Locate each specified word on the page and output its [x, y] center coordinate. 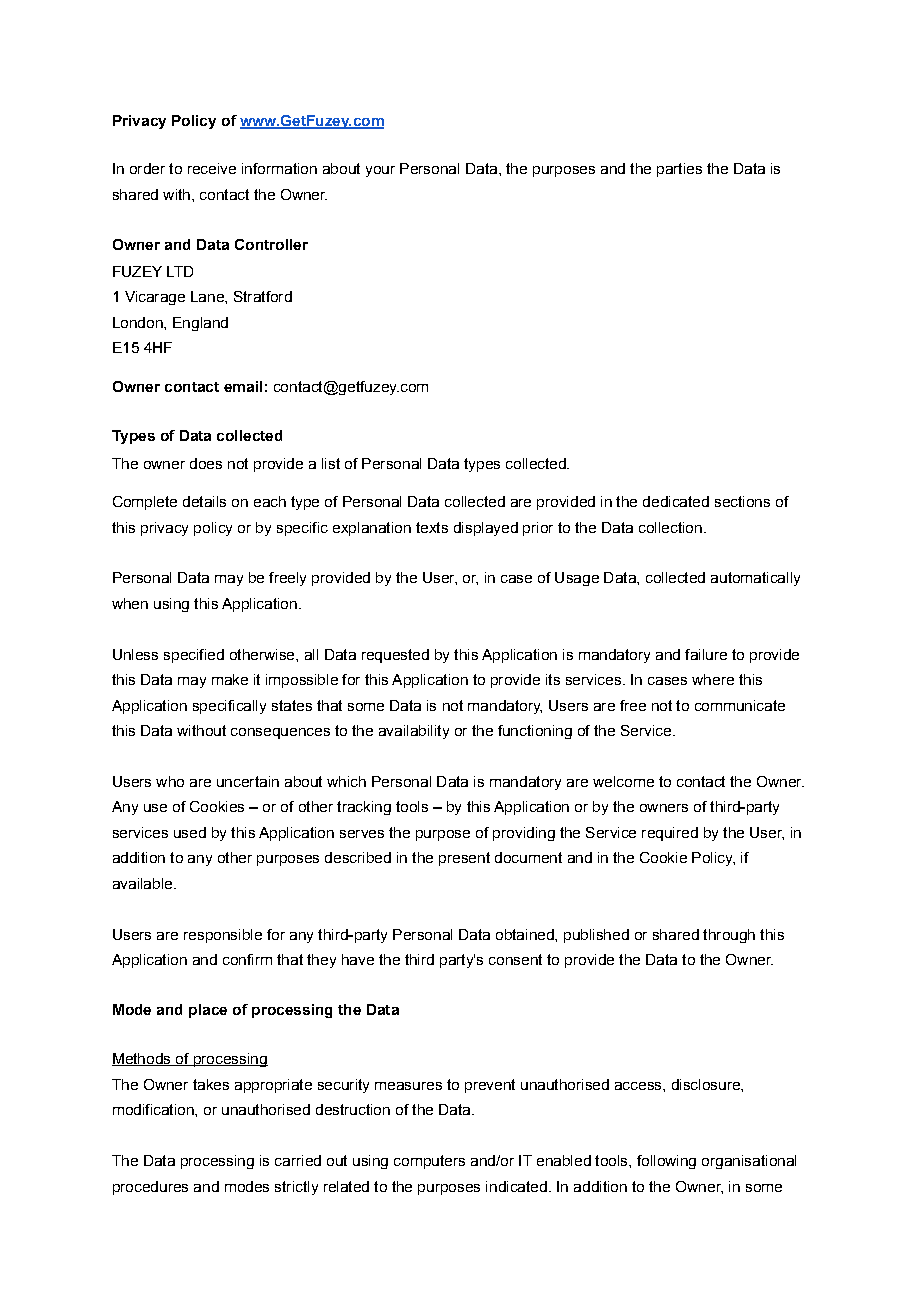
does [206, 463]
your [380, 171]
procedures [150, 1188]
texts [432, 527]
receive [212, 168]
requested [395, 656]
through [729, 936]
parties [679, 170]
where [713, 679]
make [230, 679]
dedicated [676, 501]
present [464, 859]
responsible [223, 936]
